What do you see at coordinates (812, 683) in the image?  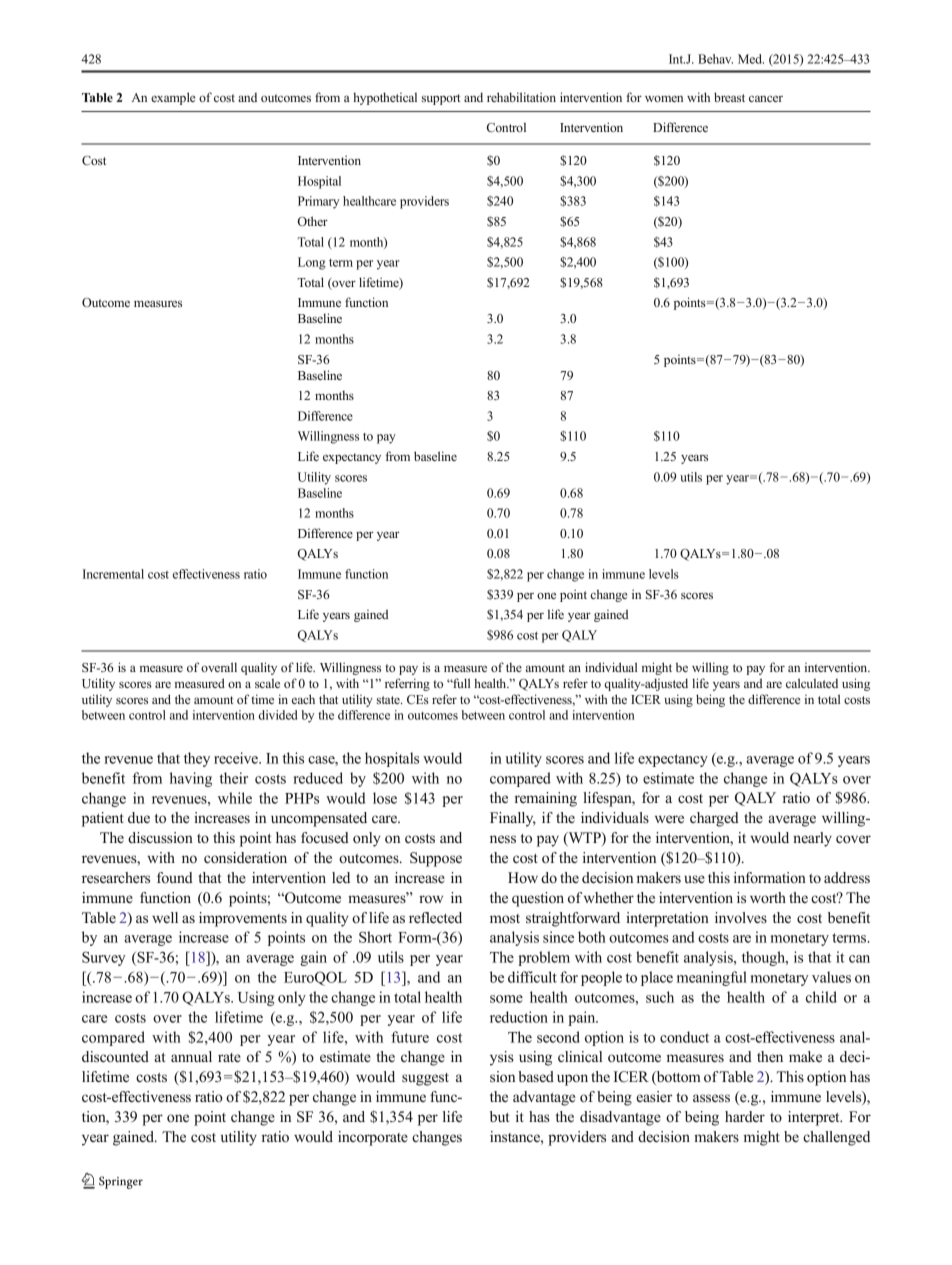 I see `calculated` at bounding box center [812, 683].
